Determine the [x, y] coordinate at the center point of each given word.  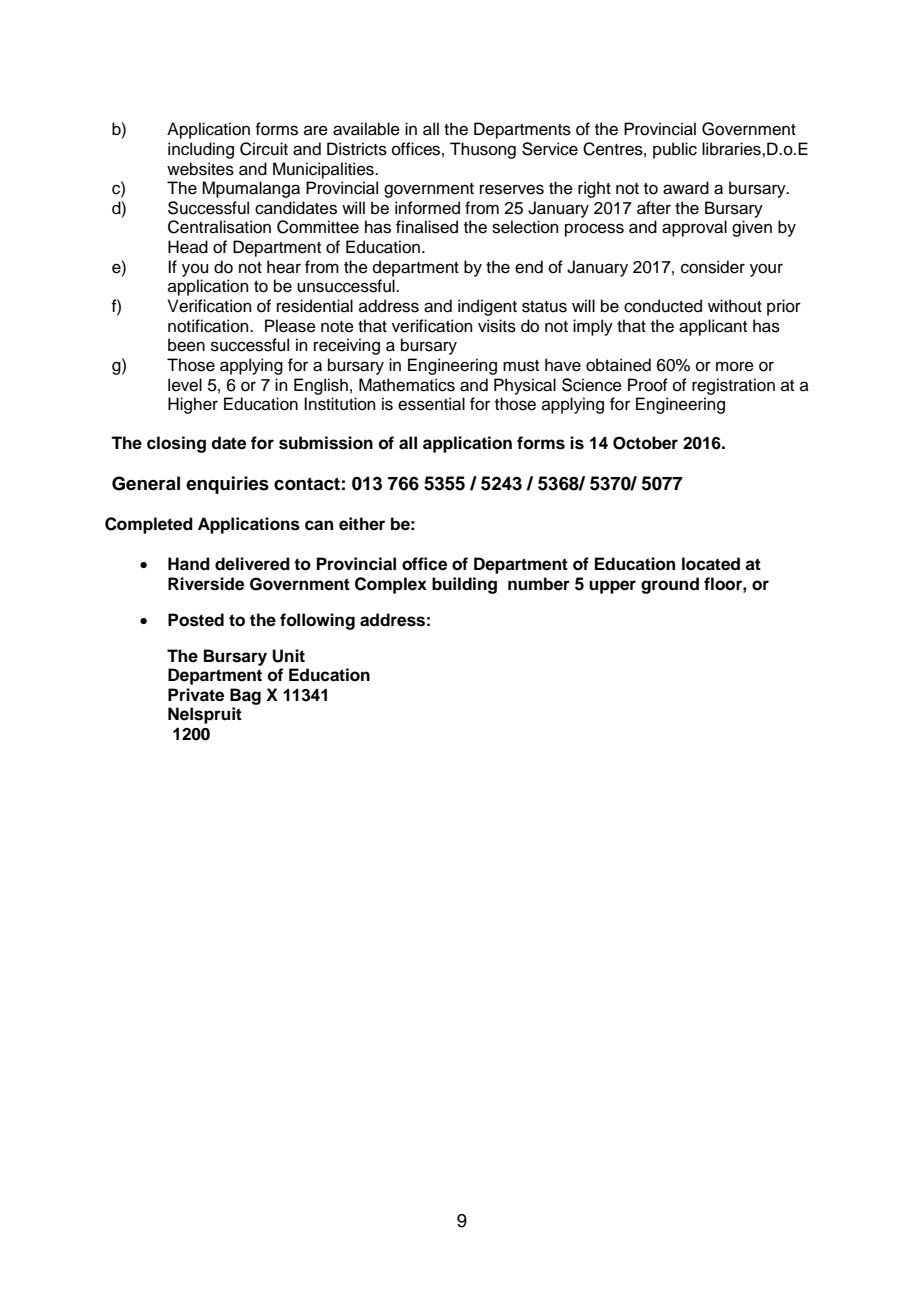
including [201, 150]
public [675, 150]
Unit [288, 656]
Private [196, 695]
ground [670, 585]
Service [550, 149]
